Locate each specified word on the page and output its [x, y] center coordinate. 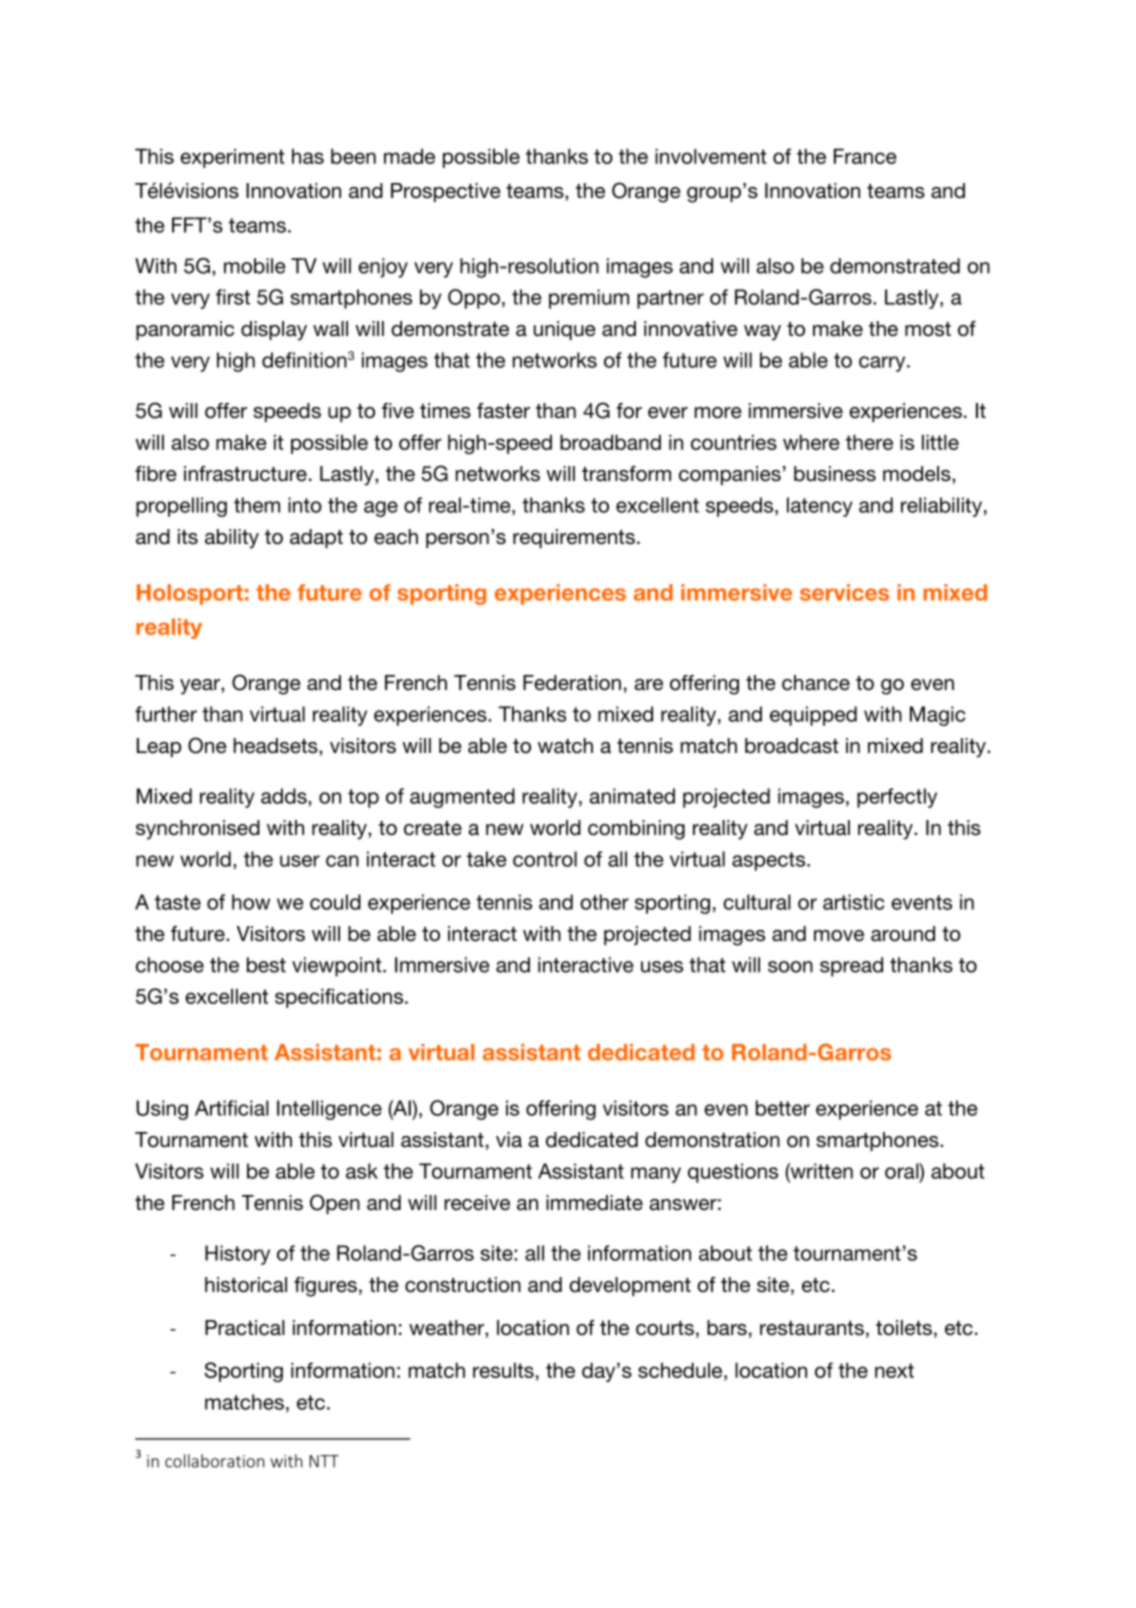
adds [285, 796]
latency [820, 507]
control [545, 859]
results [503, 1370]
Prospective [446, 192]
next [894, 1370]
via [509, 1140]
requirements [574, 538]
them [257, 505]
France [865, 156]
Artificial [232, 1108]
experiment [232, 158]
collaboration [214, 1461]
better [783, 1108]
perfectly [897, 798]
